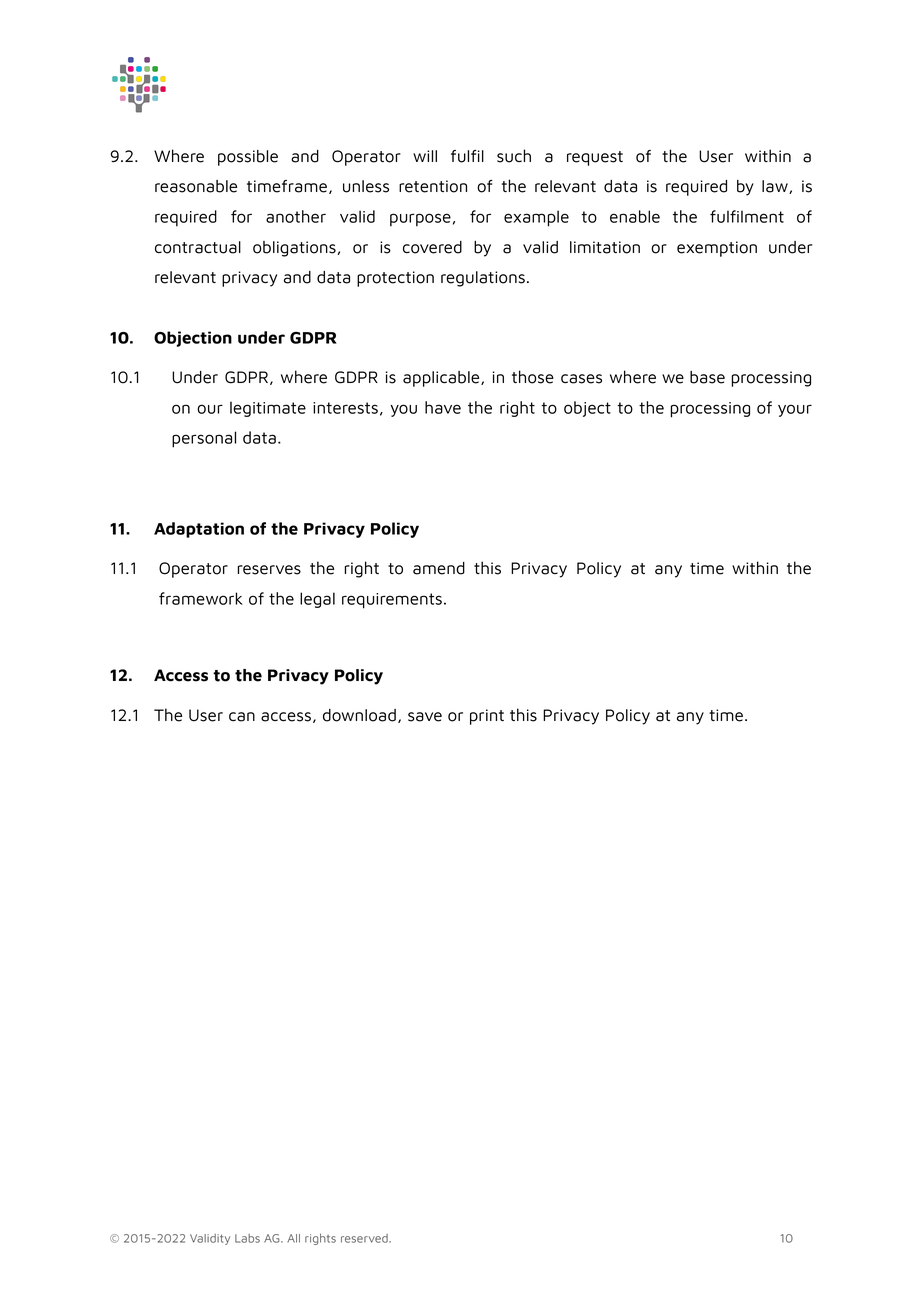 Image resolution: width=924 pixels, height=1307 pixels. What do you see at coordinates (425, 717) in the screenshot?
I see `save` at bounding box center [425, 717].
